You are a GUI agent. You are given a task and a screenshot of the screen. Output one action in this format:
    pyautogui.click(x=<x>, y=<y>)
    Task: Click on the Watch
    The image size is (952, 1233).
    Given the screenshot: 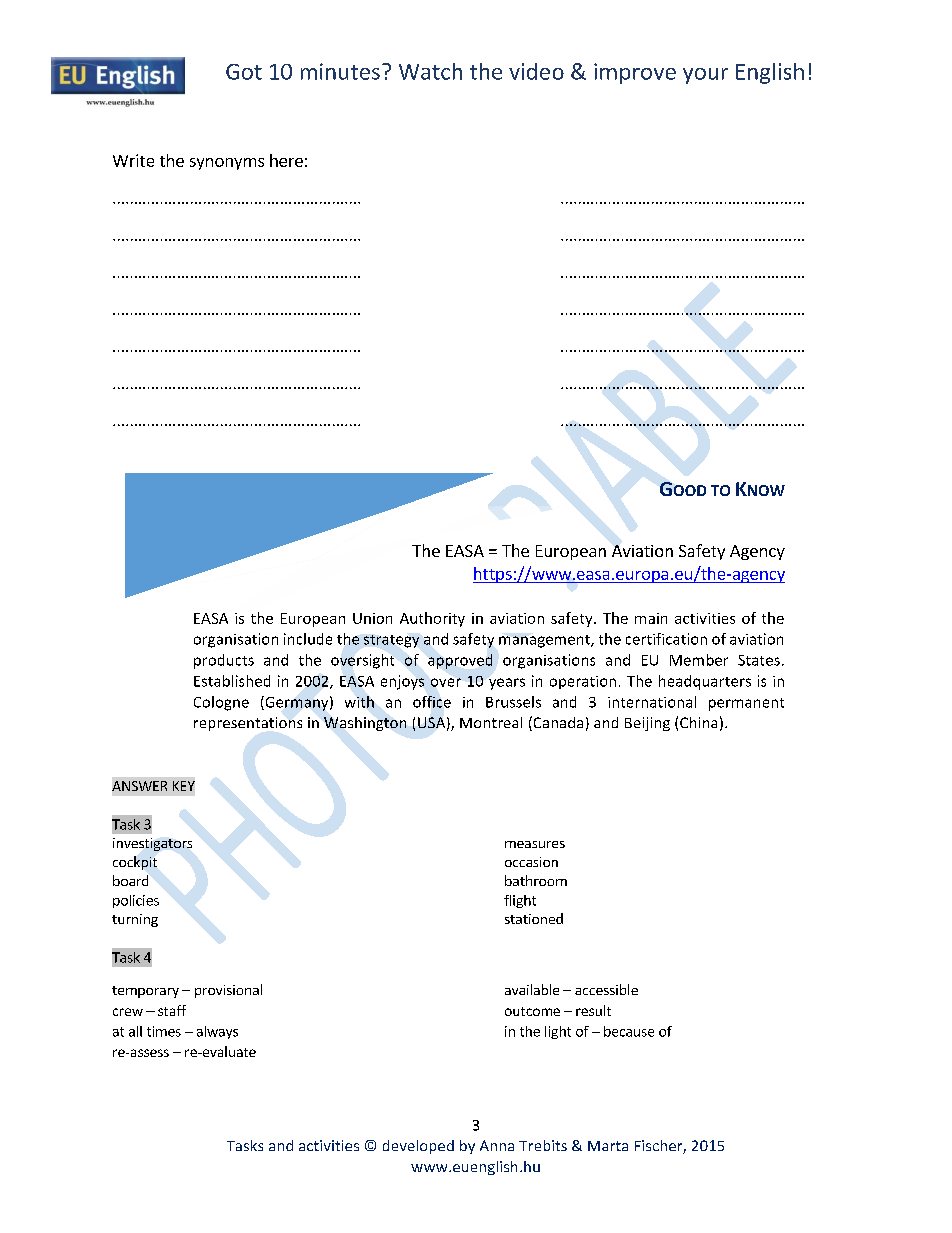 What is the action you would take?
    pyautogui.click(x=430, y=71)
